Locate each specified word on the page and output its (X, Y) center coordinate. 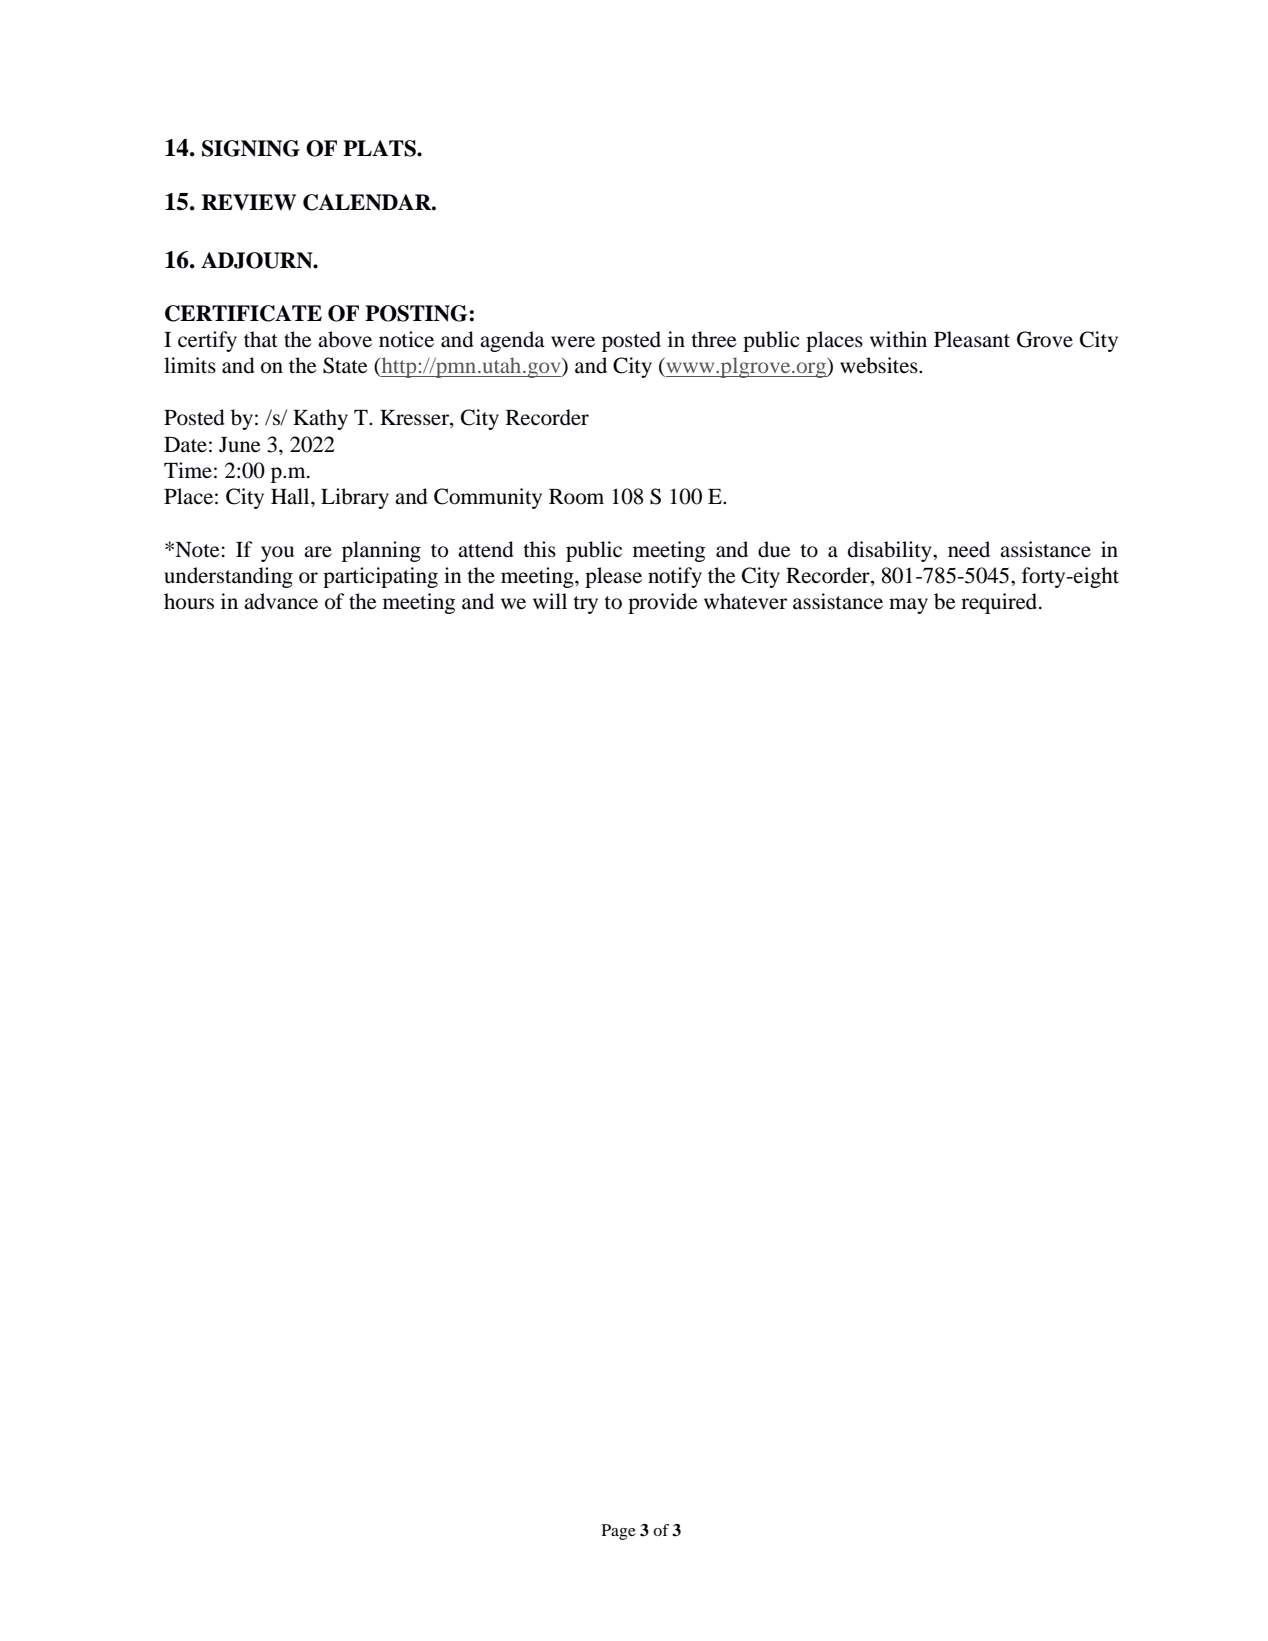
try (585, 605)
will (550, 601)
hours (189, 601)
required (1000, 603)
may (908, 606)
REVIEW (249, 202)
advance (281, 601)
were (573, 342)
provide (663, 603)
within (898, 339)
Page (619, 1532)
